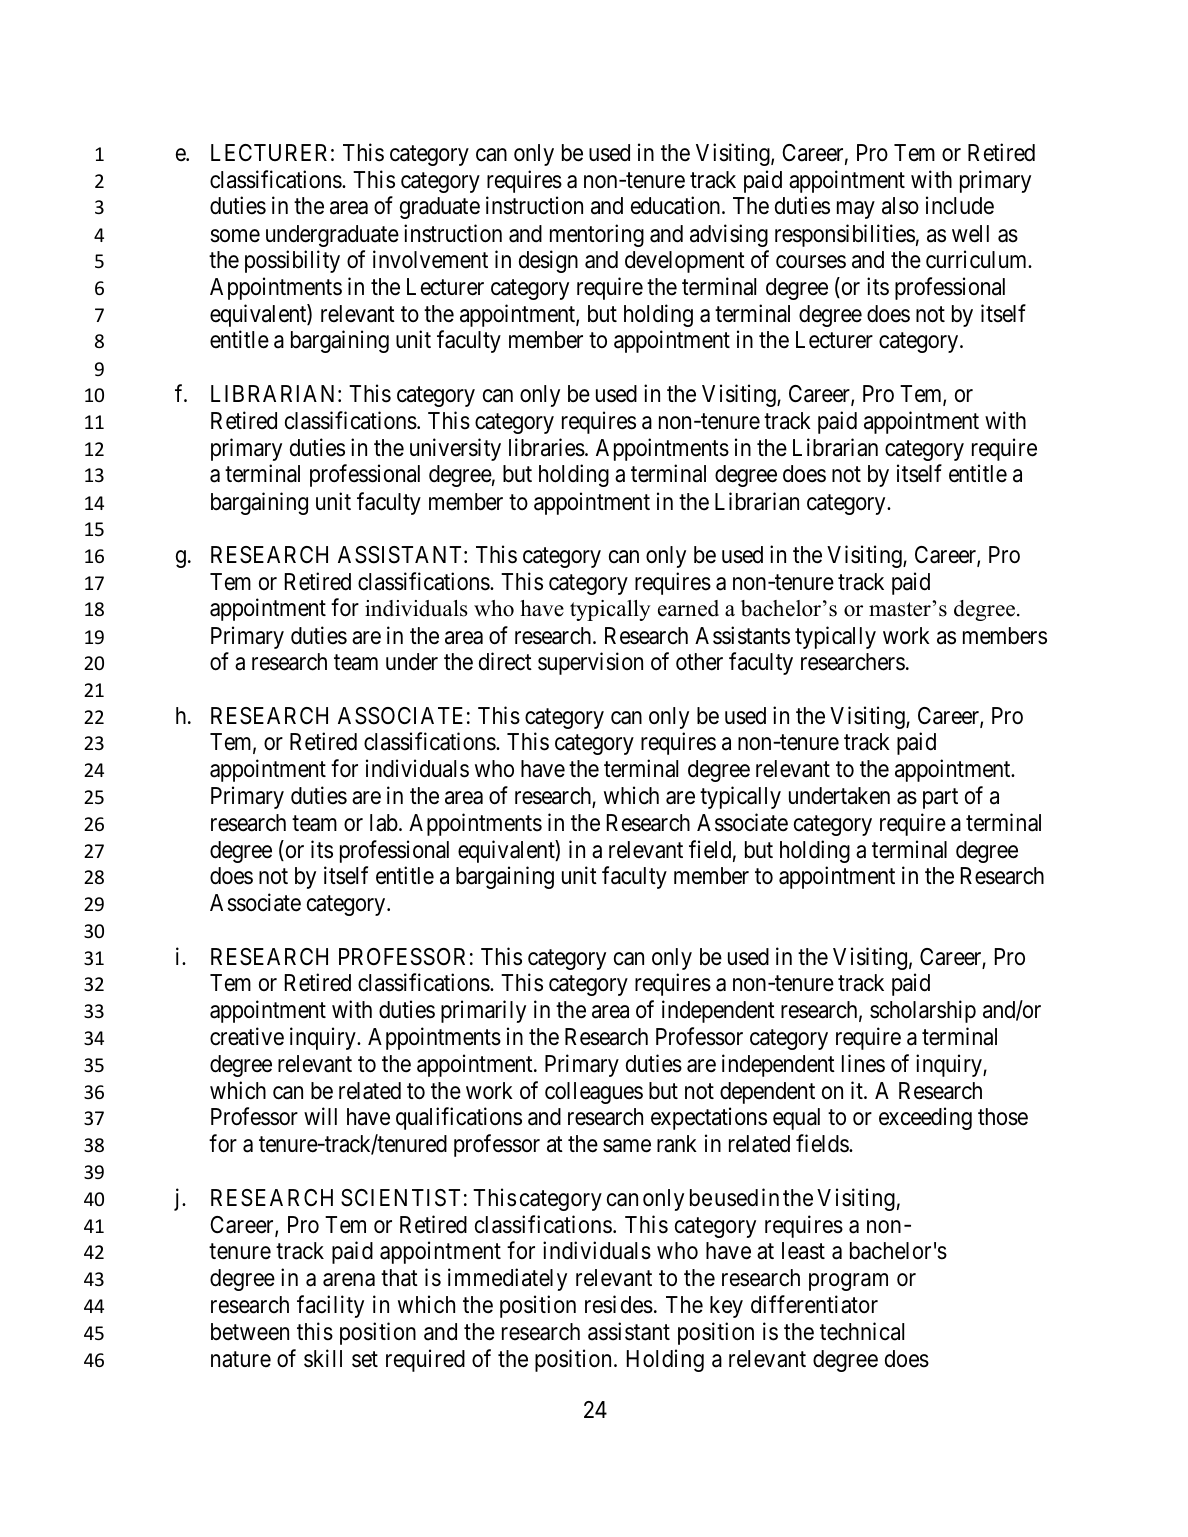 This image has height=1537, width=1188. I want to click on direct, so click(505, 661).
